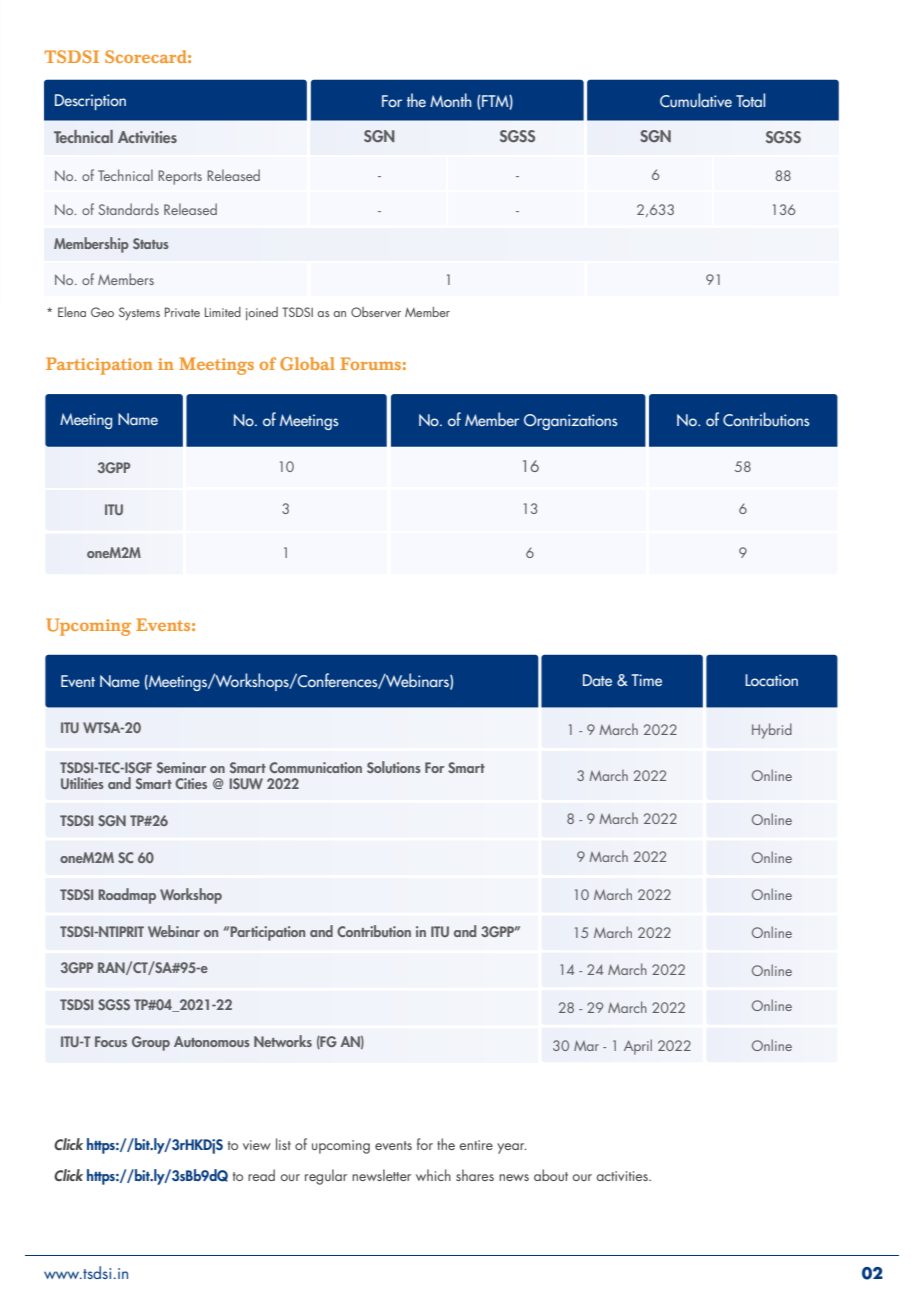  I want to click on Reports, so click(180, 177).
